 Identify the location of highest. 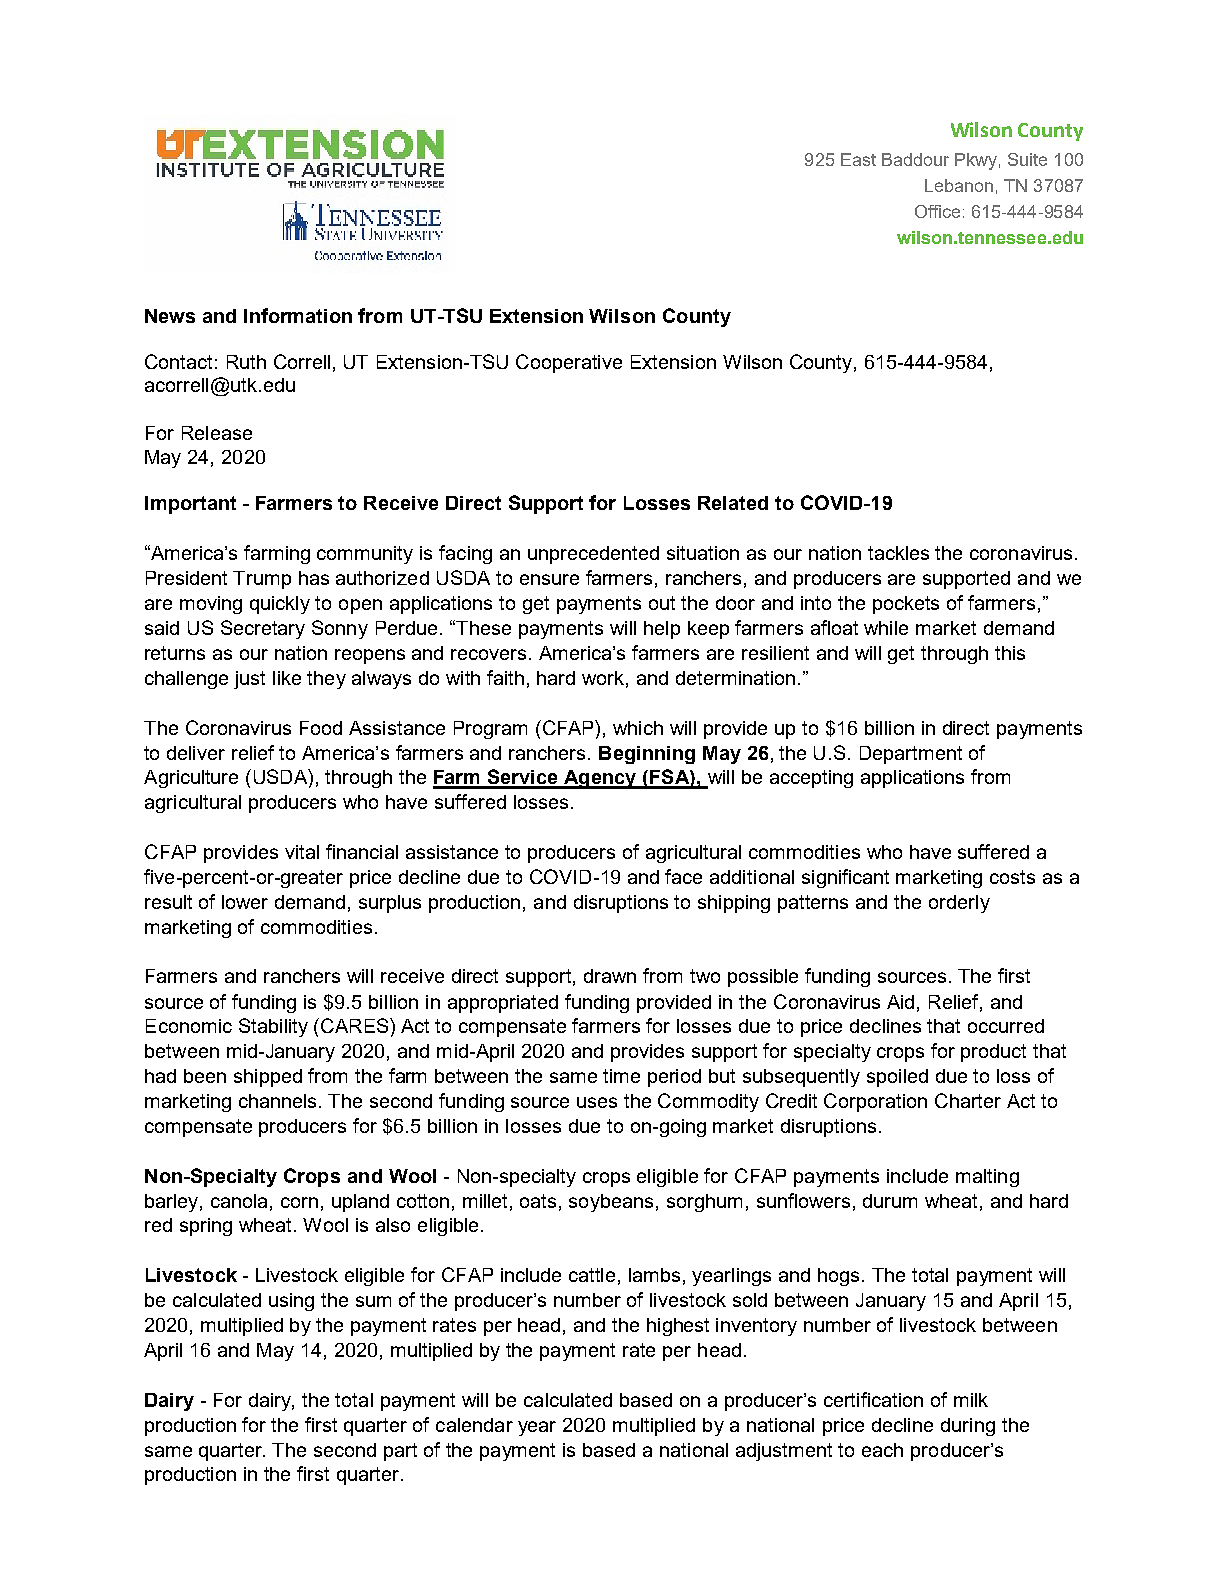
(678, 1327).
